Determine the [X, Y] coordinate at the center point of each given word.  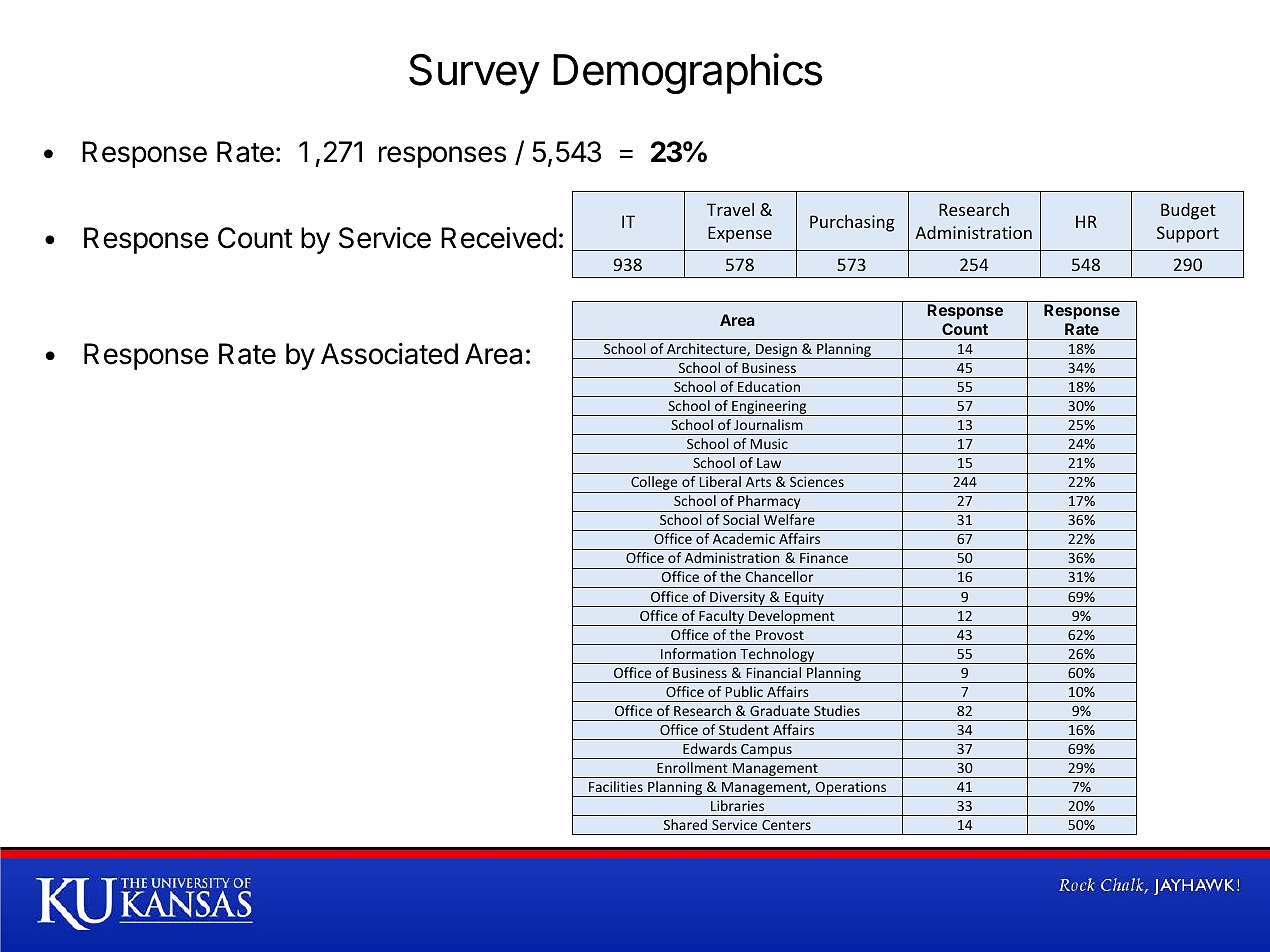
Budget [1188, 211]
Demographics [688, 73]
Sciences [817, 481]
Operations [851, 789]
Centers [786, 825]
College [654, 484]
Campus [766, 751]
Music [769, 443]
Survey [474, 74]
